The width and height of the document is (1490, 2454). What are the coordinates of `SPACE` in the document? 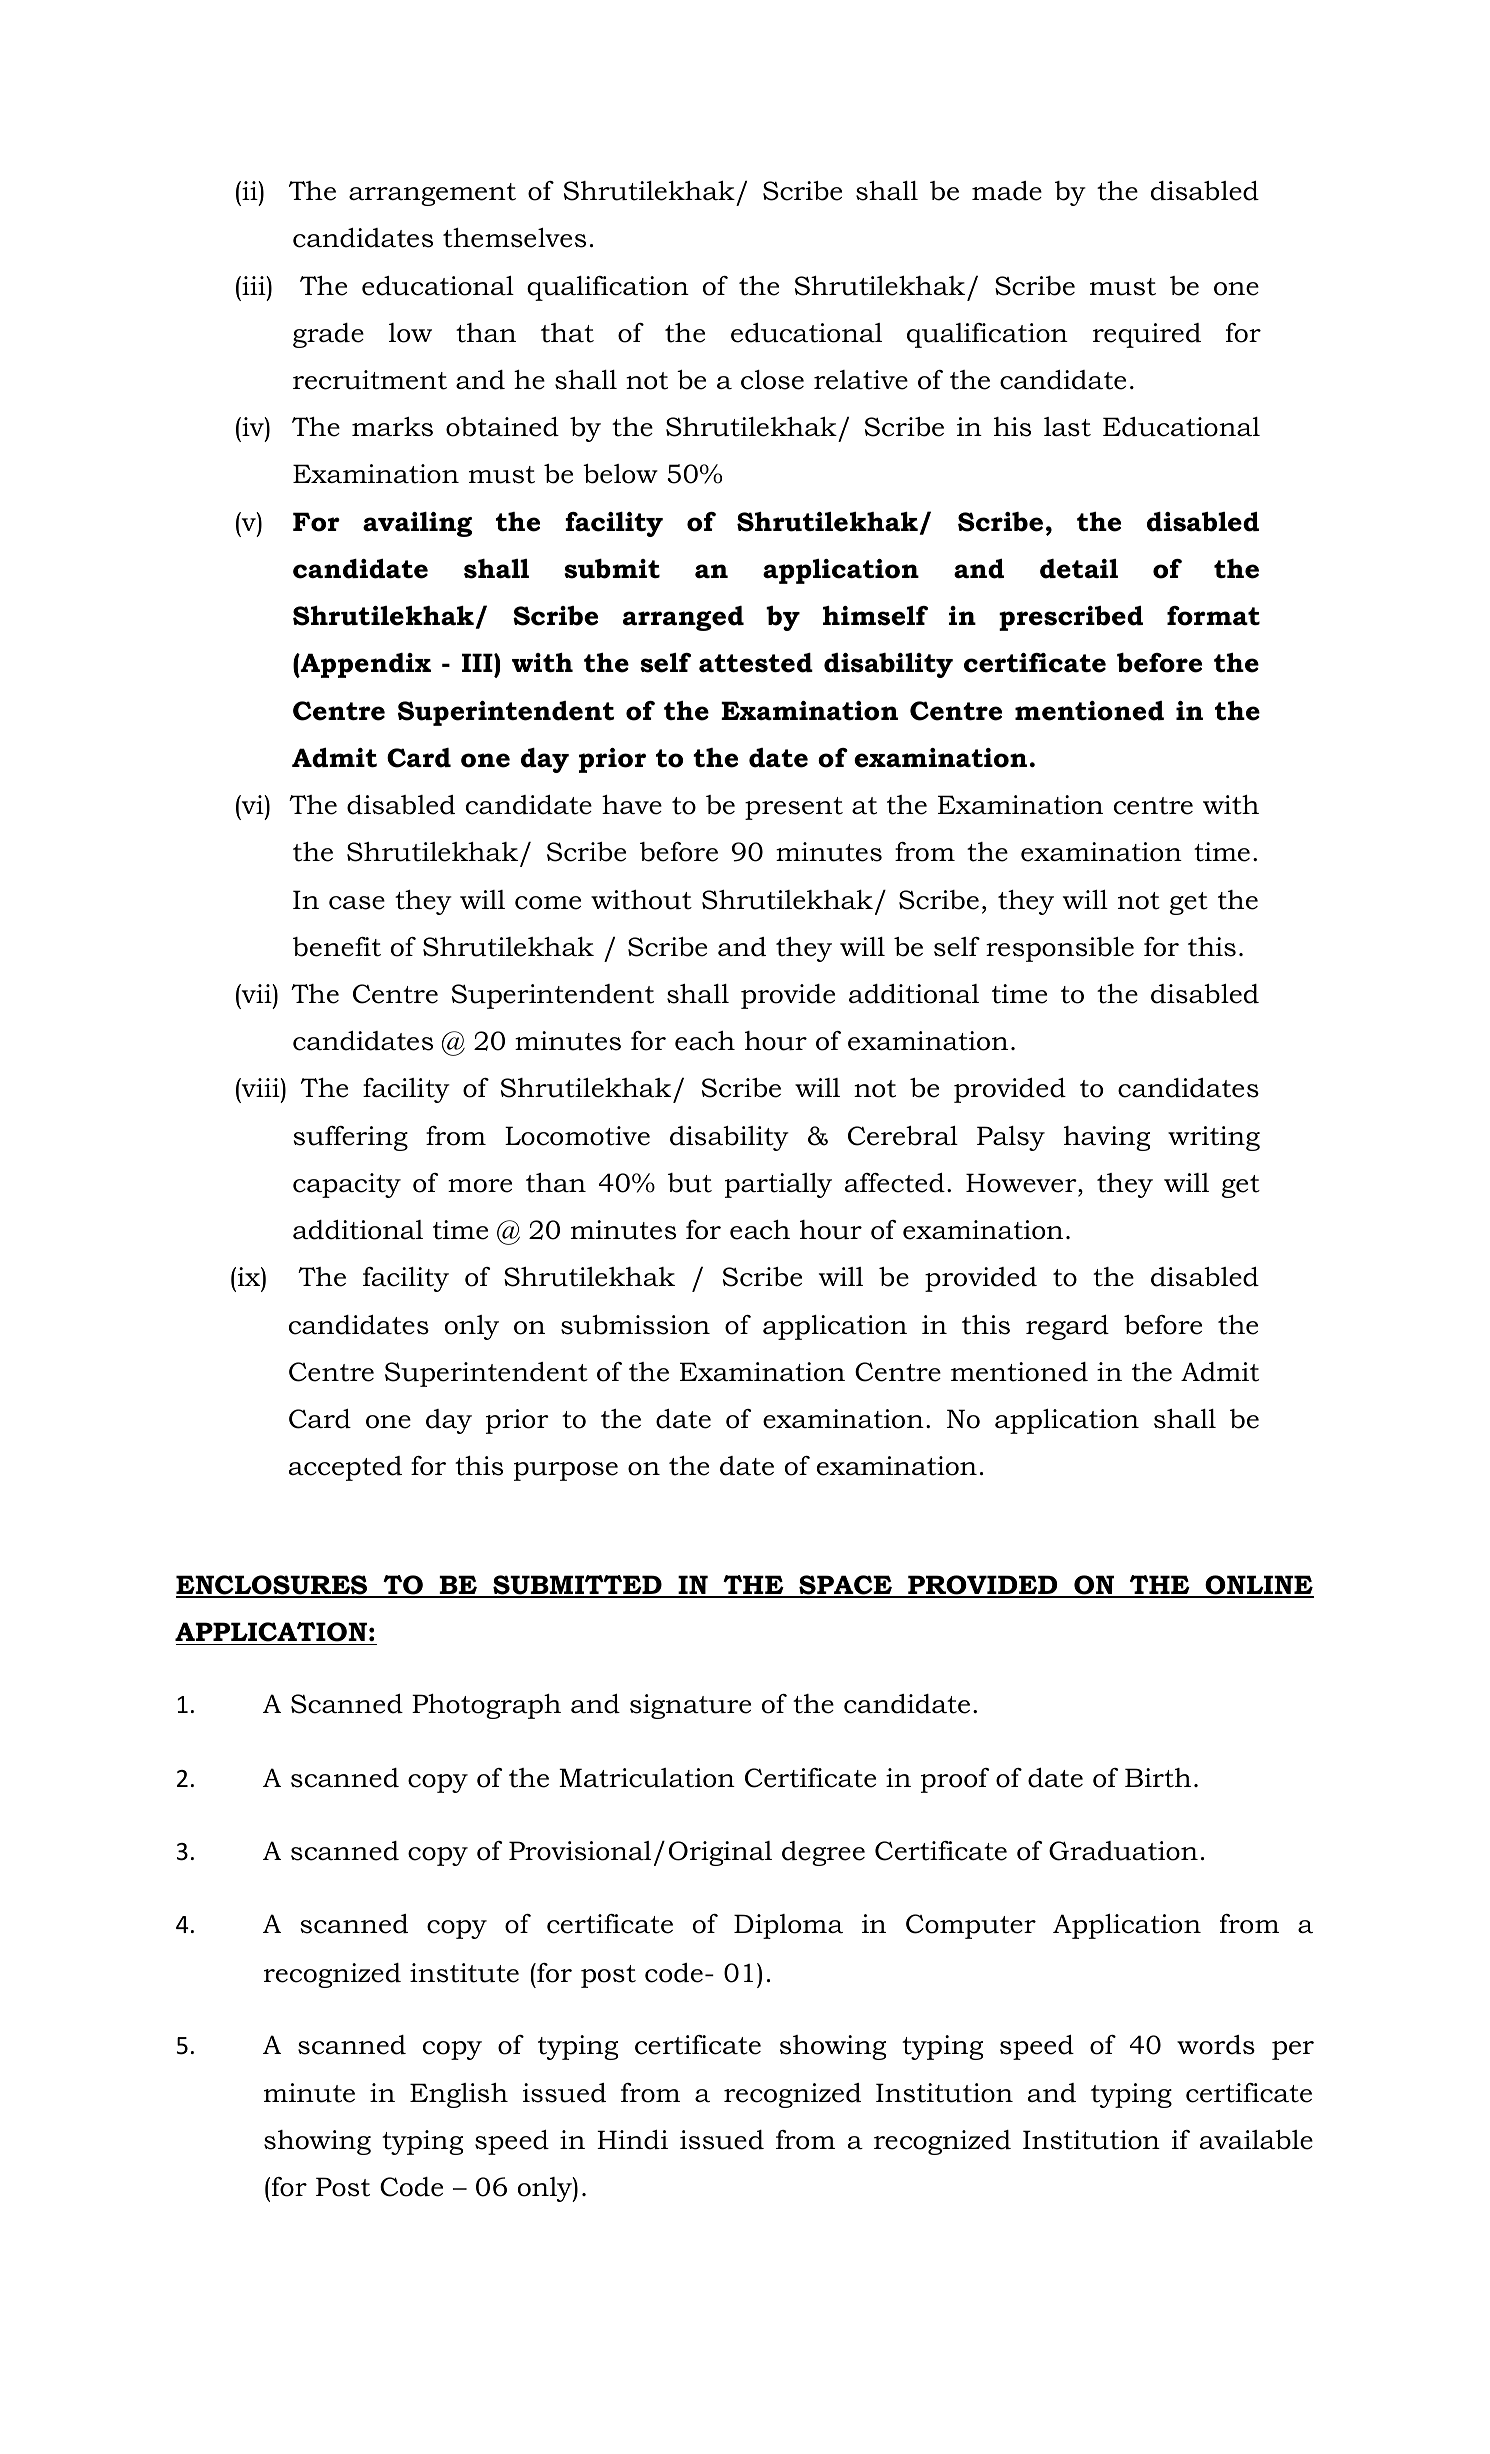 It's located at (846, 1586).
